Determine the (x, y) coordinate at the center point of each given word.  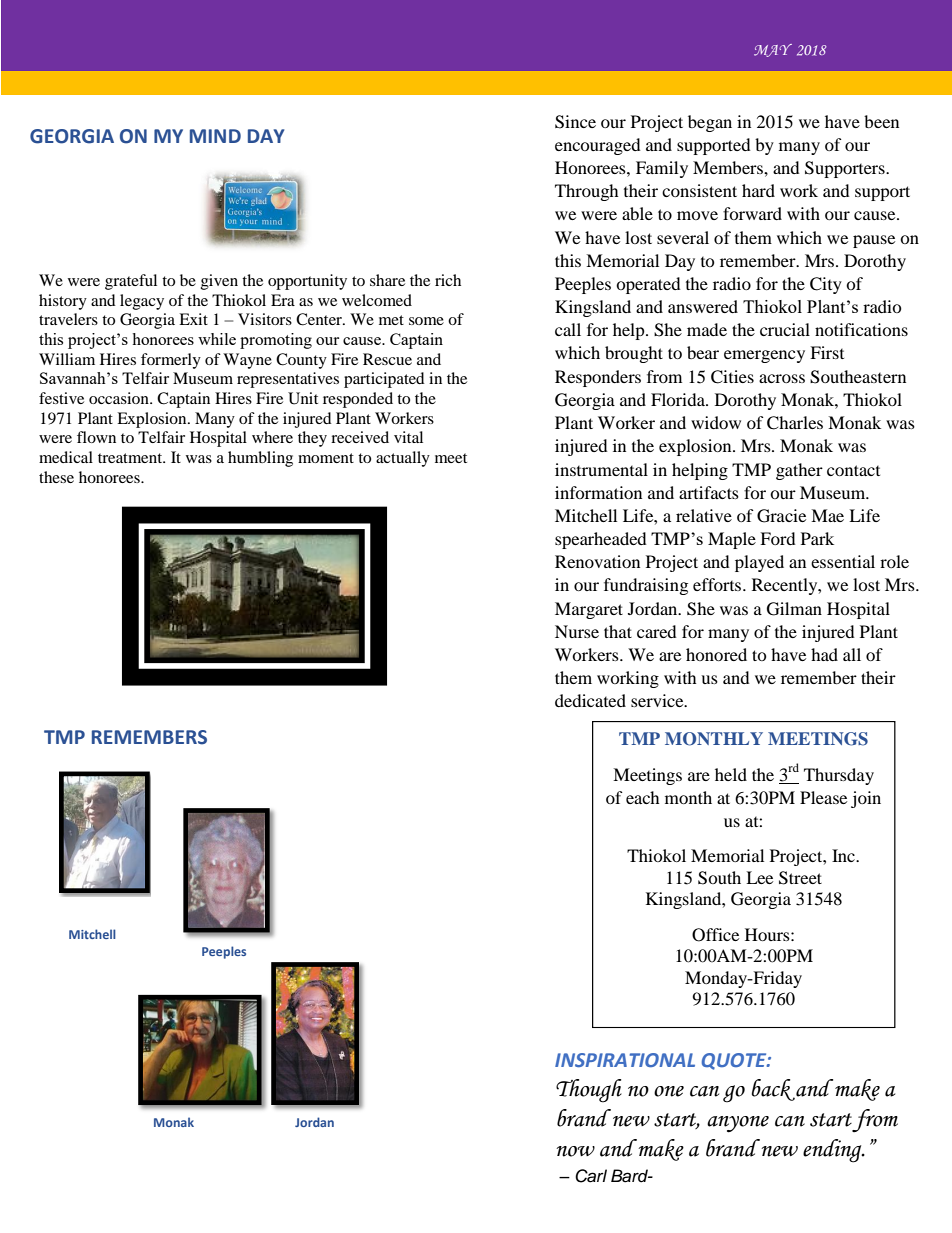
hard (758, 190)
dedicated (590, 700)
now (575, 1151)
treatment (131, 458)
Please (823, 797)
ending (833, 1151)
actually (403, 459)
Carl (591, 1176)
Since (575, 122)
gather (799, 471)
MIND (215, 136)
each (643, 797)
